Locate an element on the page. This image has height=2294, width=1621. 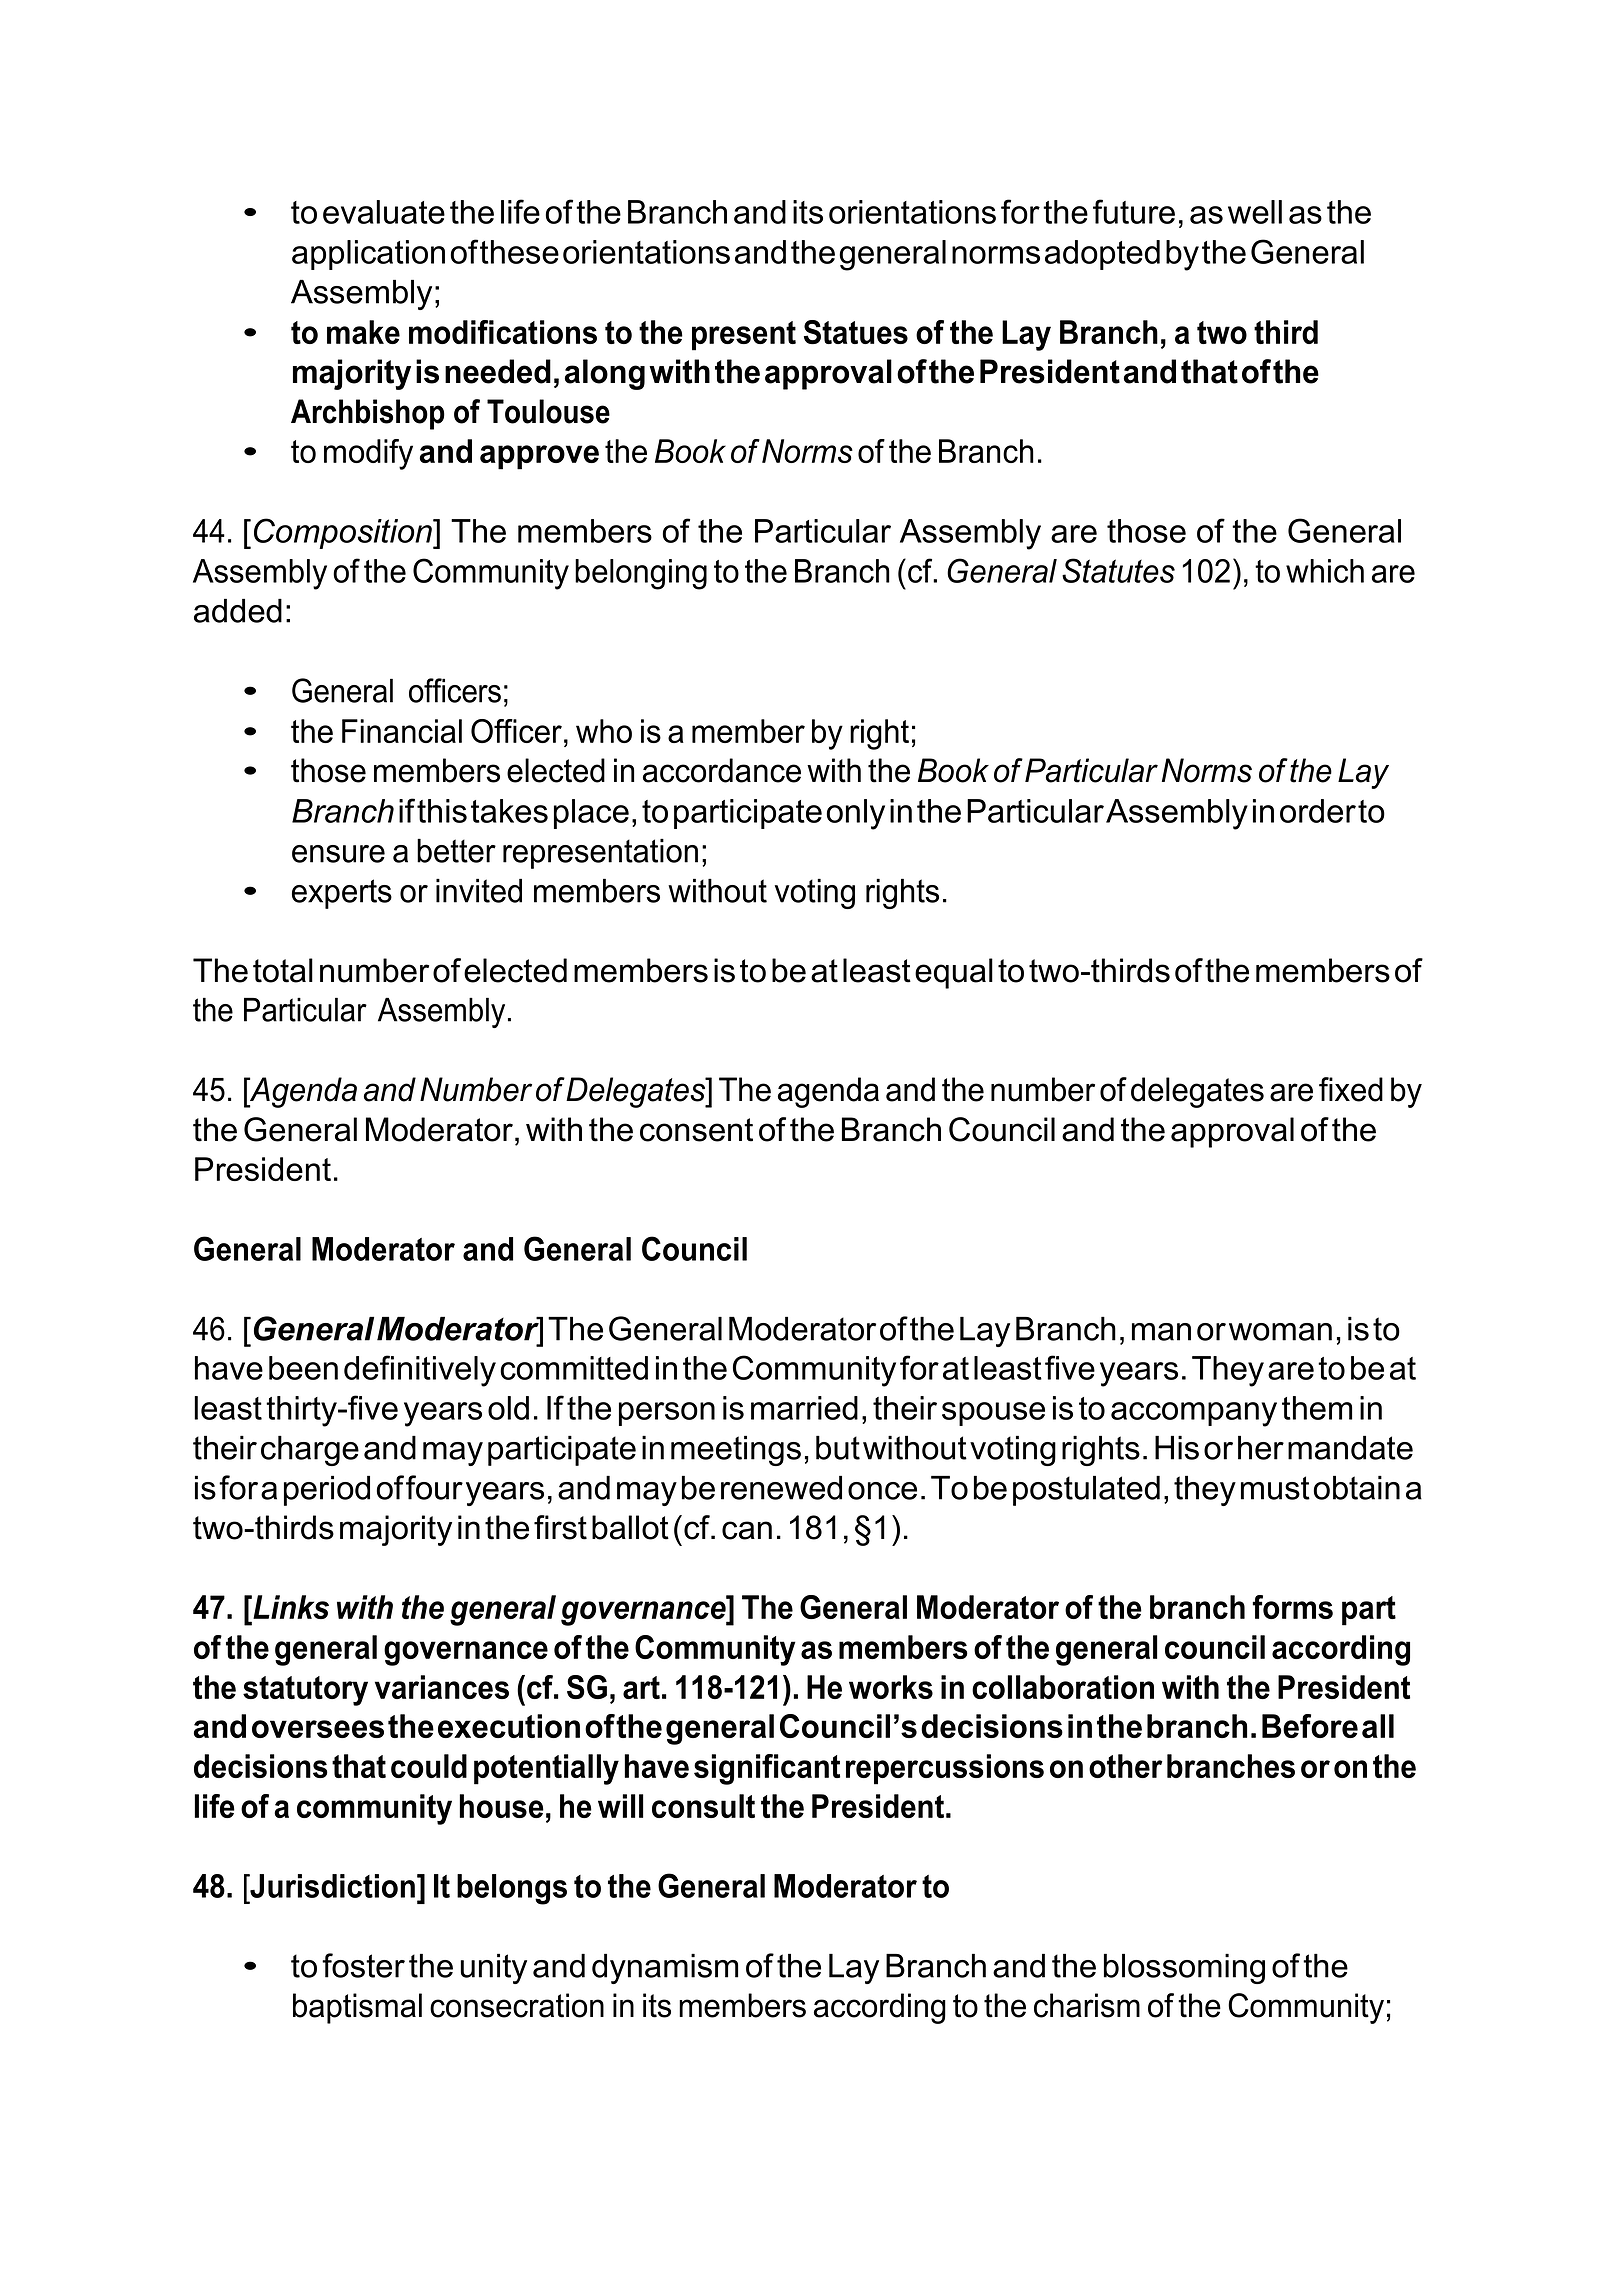
fixed is located at coordinates (1351, 1089).
